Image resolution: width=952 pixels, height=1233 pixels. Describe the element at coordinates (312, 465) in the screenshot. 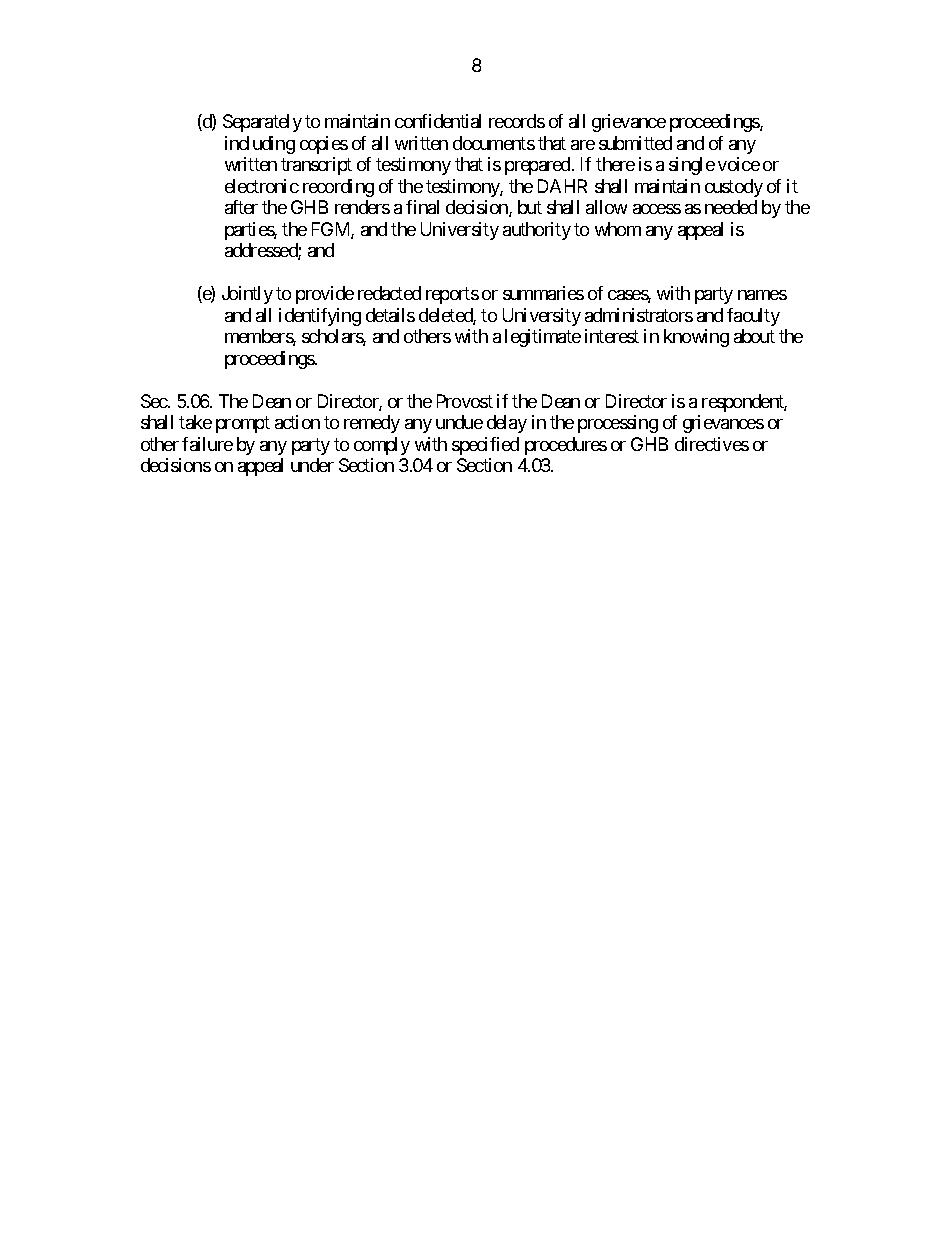

I see `under` at that location.
